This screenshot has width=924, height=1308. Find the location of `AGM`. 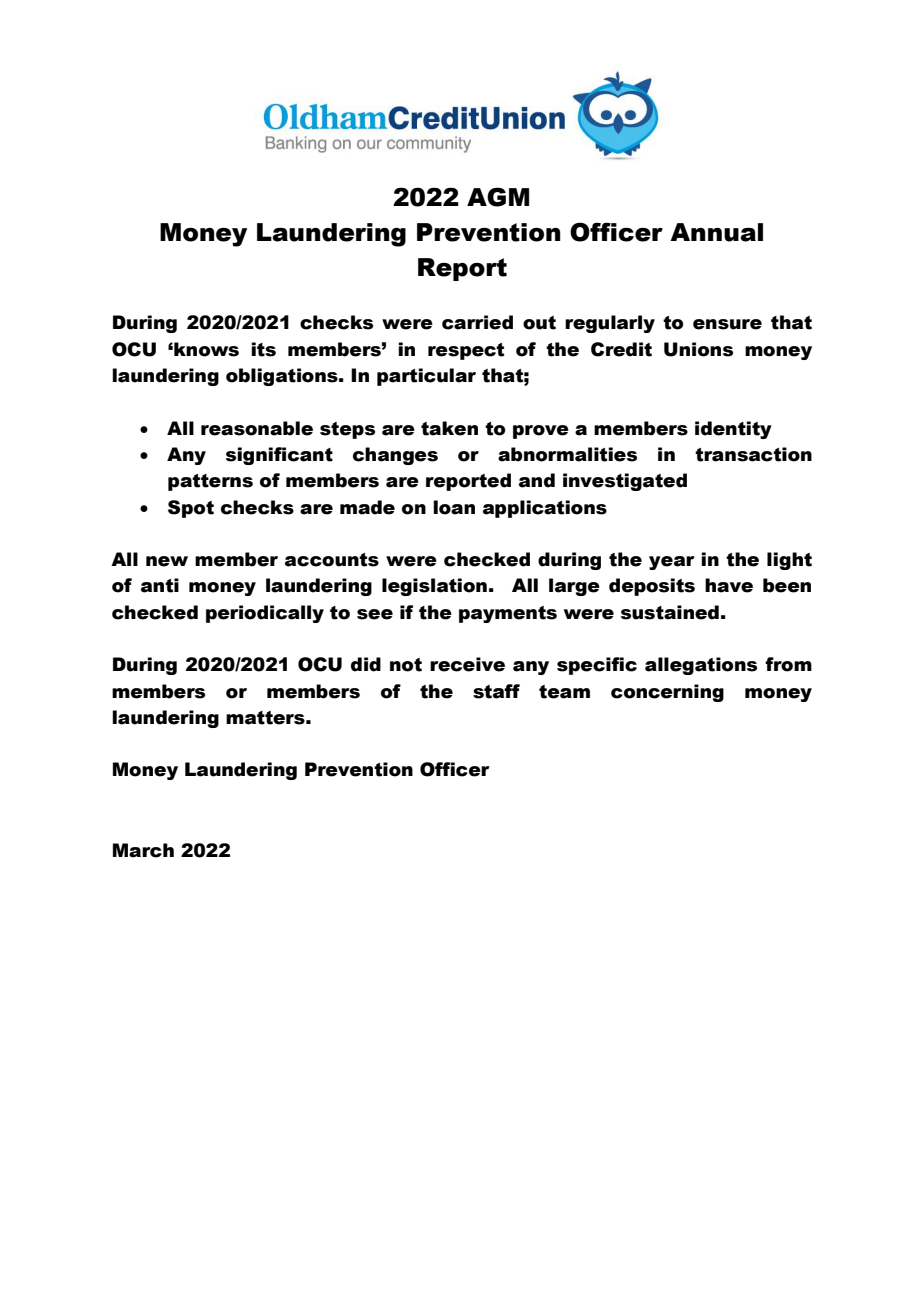

AGM is located at coordinates (498, 197).
